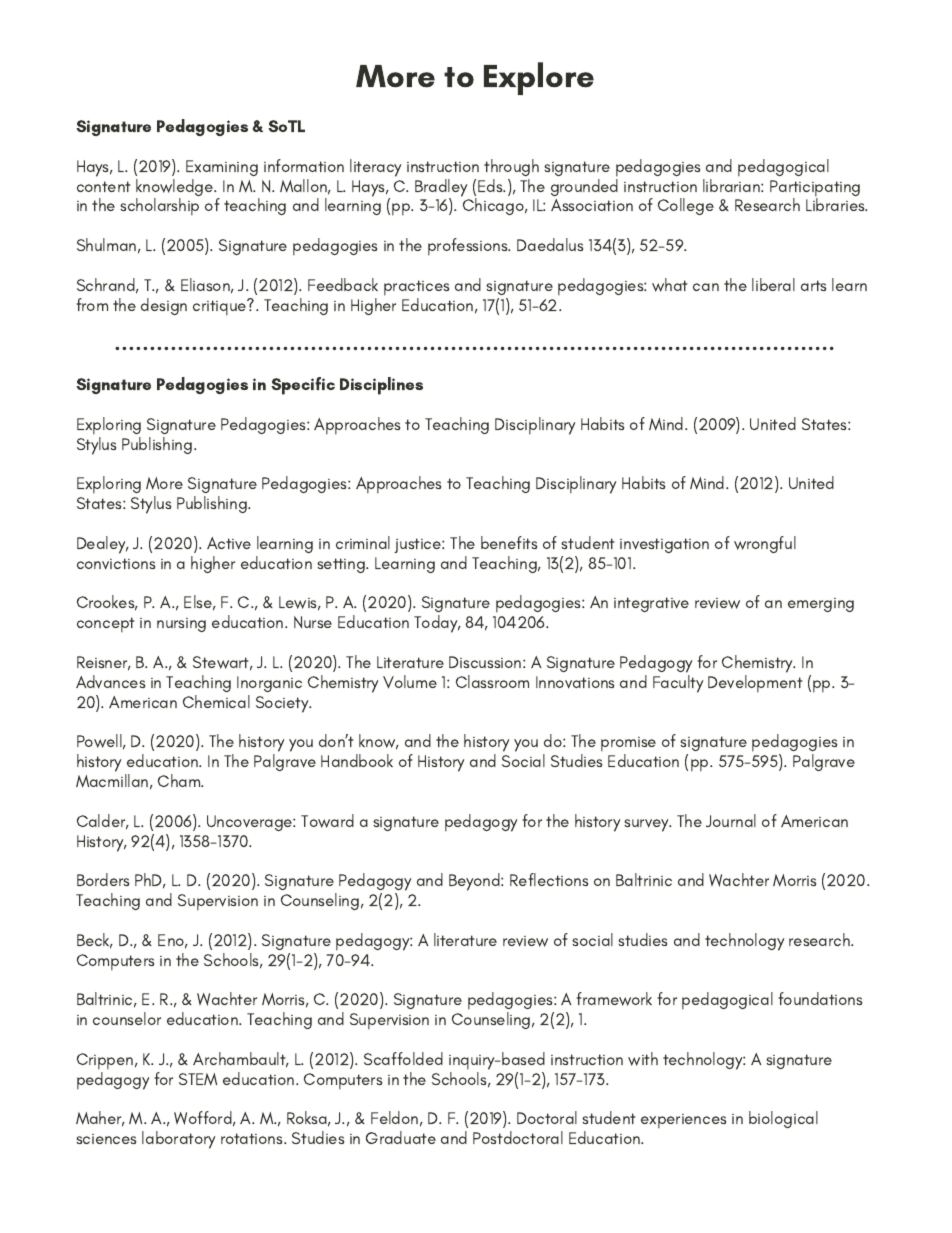  I want to click on Handbook, so click(357, 760).
